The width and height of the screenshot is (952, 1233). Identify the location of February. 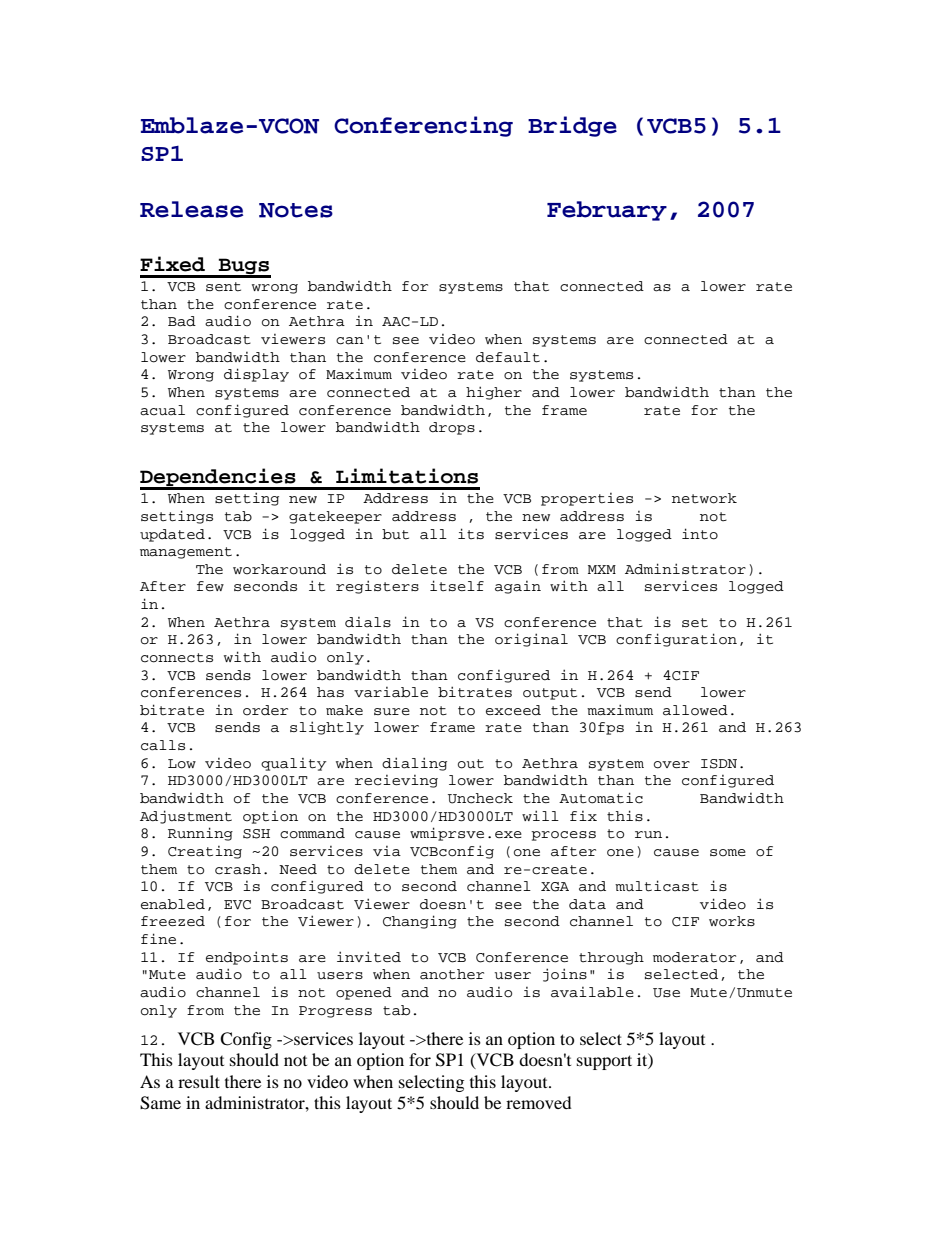
(607, 211).
